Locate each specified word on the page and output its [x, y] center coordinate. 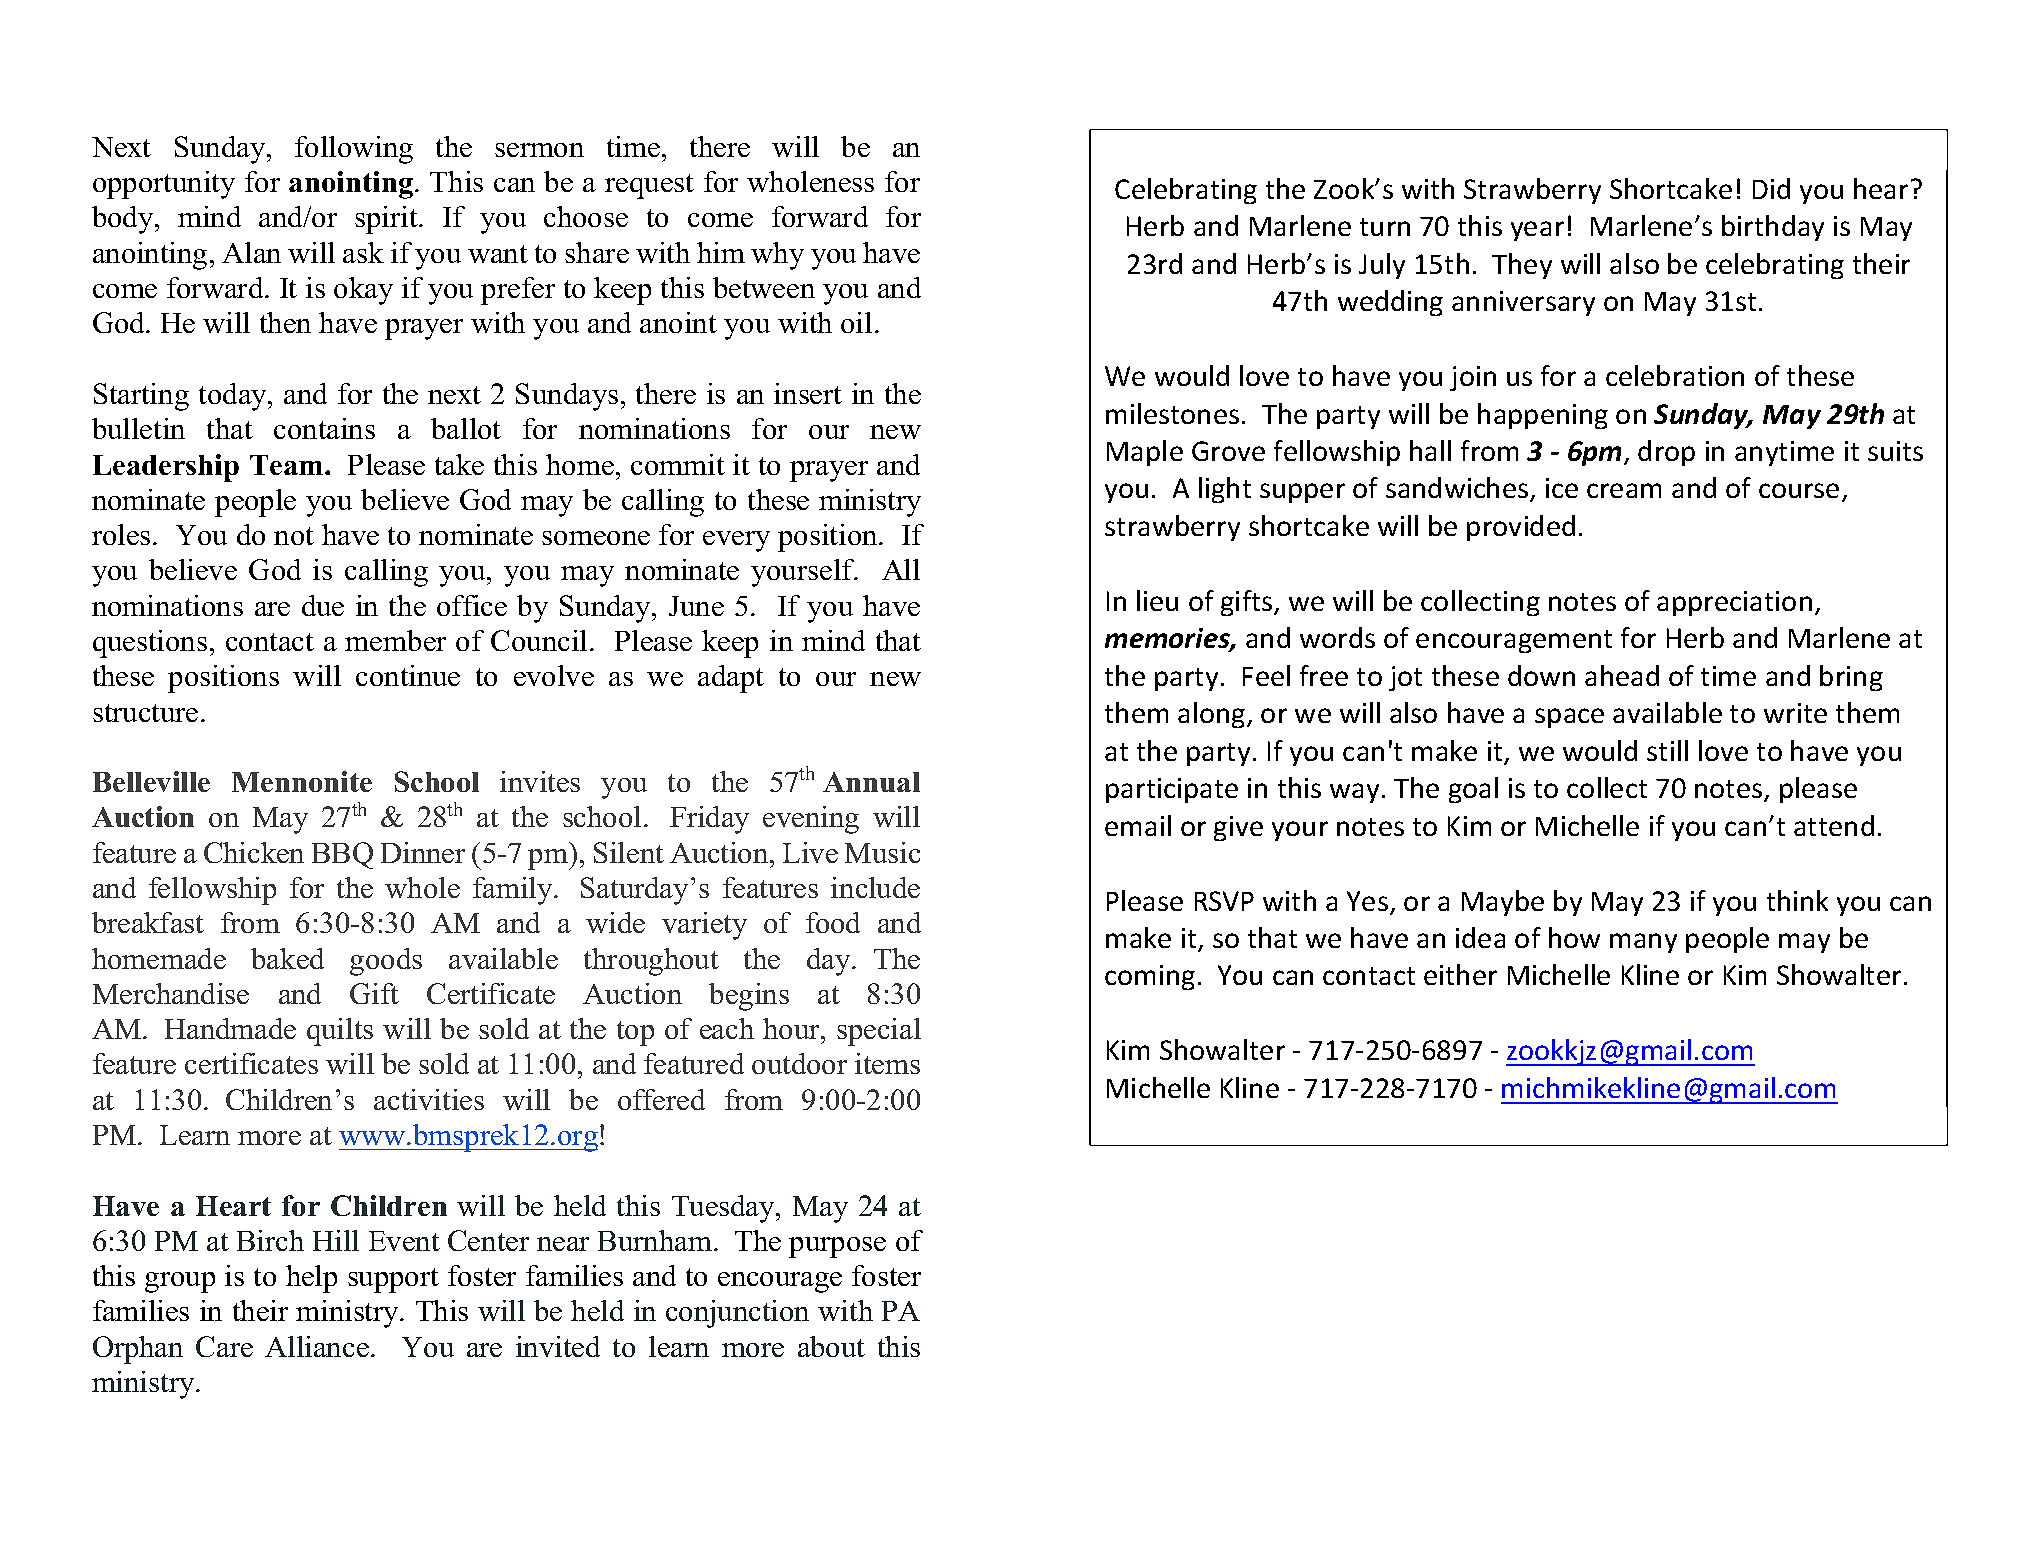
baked [287, 958]
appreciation [1734, 603]
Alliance [317, 1346]
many [1643, 943]
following [354, 150]
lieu [1157, 600]
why [777, 256]
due [323, 605]
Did [1771, 188]
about [831, 1346]
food [833, 922]
